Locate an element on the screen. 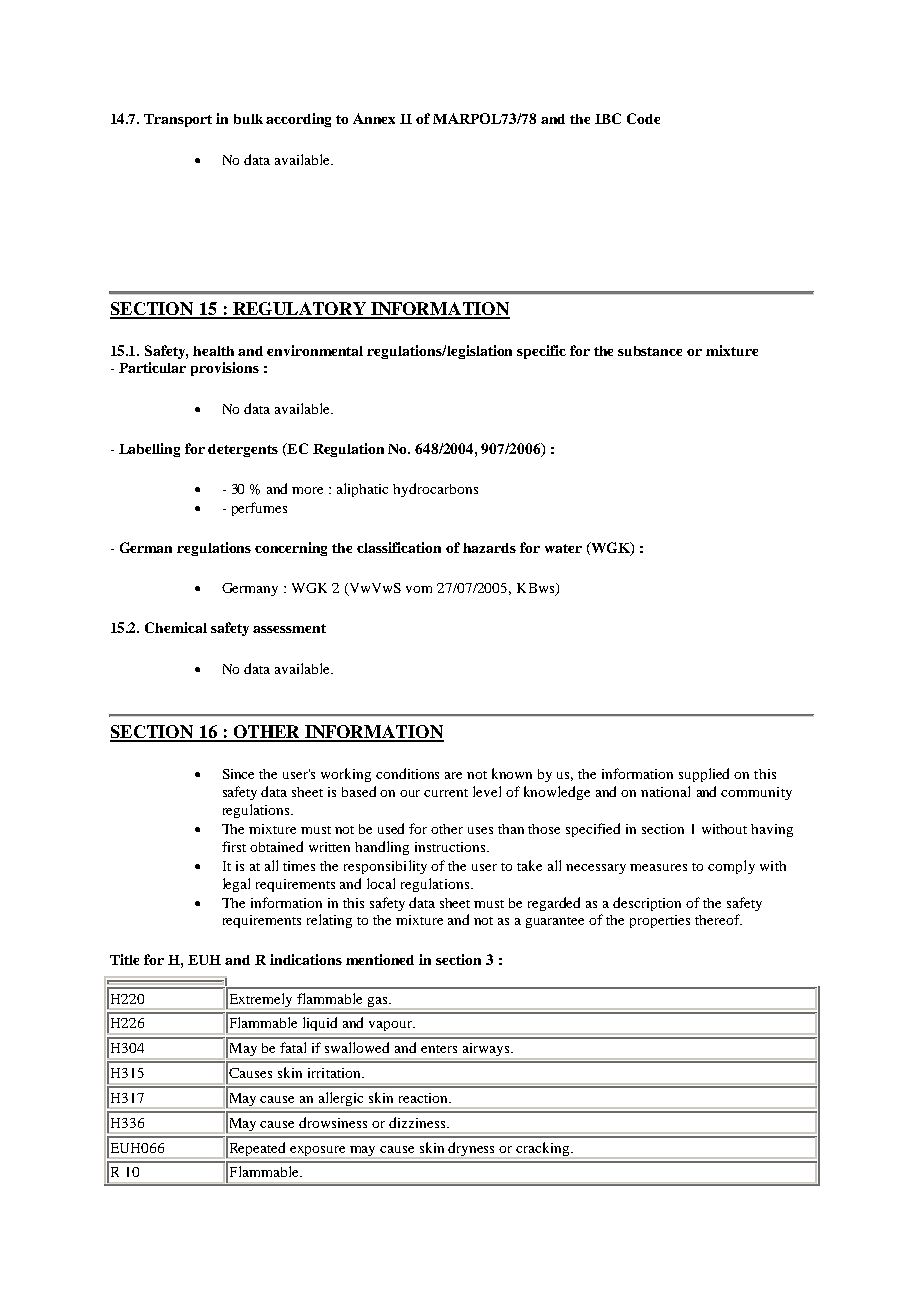 This screenshot has height=1308, width=924. mentioned is located at coordinates (380, 959).
